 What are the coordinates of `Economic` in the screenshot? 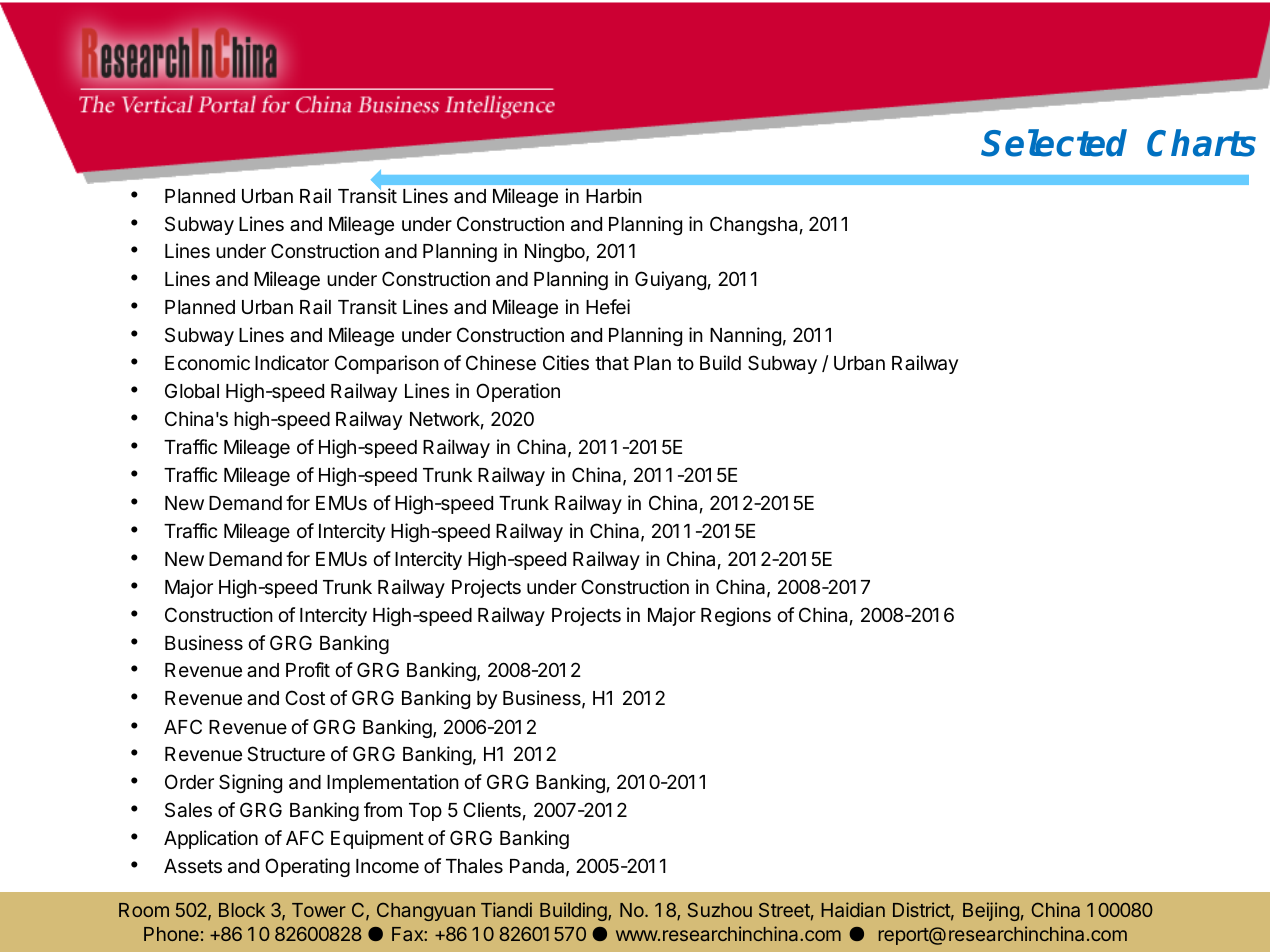 It's located at (207, 362).
